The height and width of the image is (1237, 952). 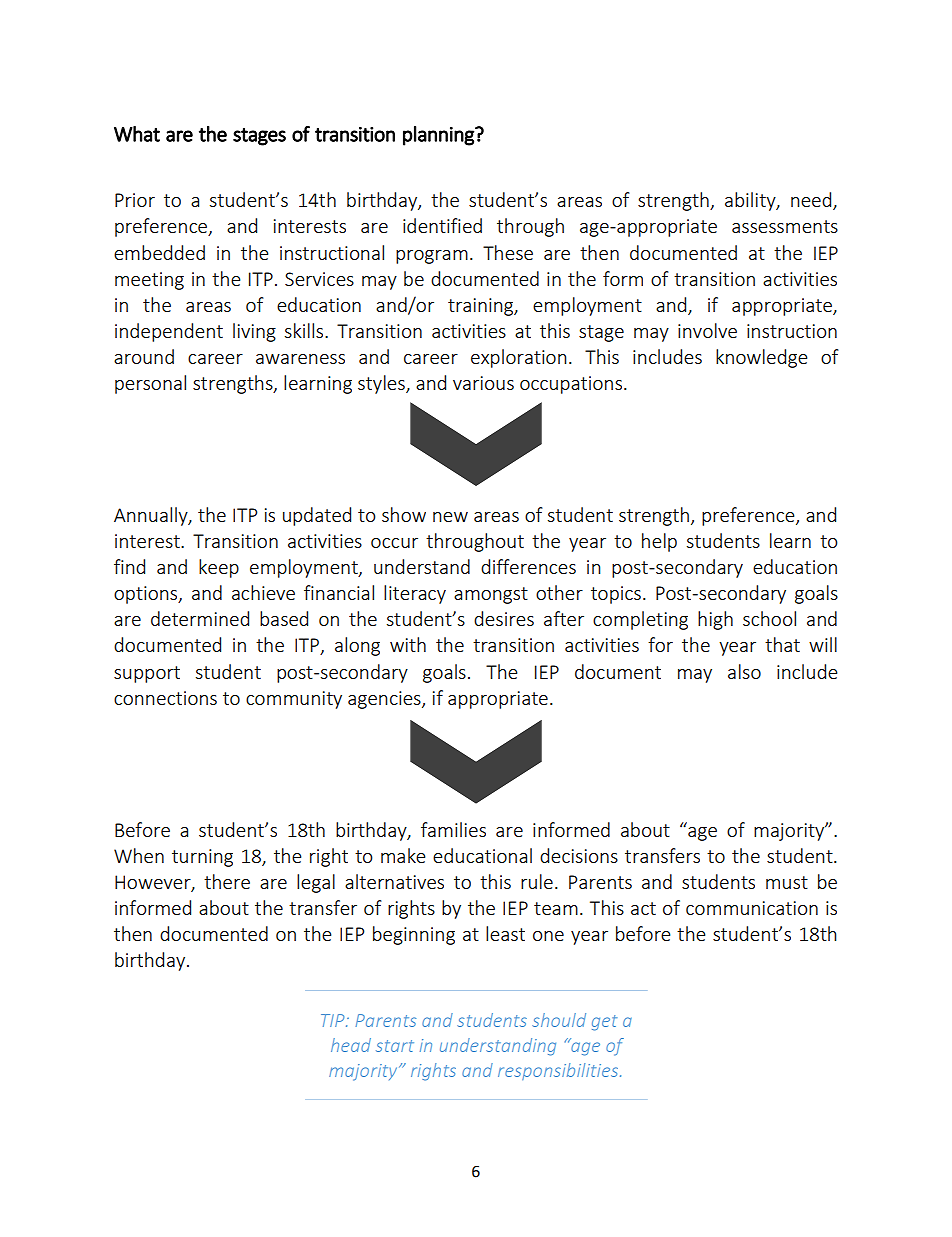 What do you see at coordinates (715, 620) in the image?
I see `high` at bounding box center [715, 620].
